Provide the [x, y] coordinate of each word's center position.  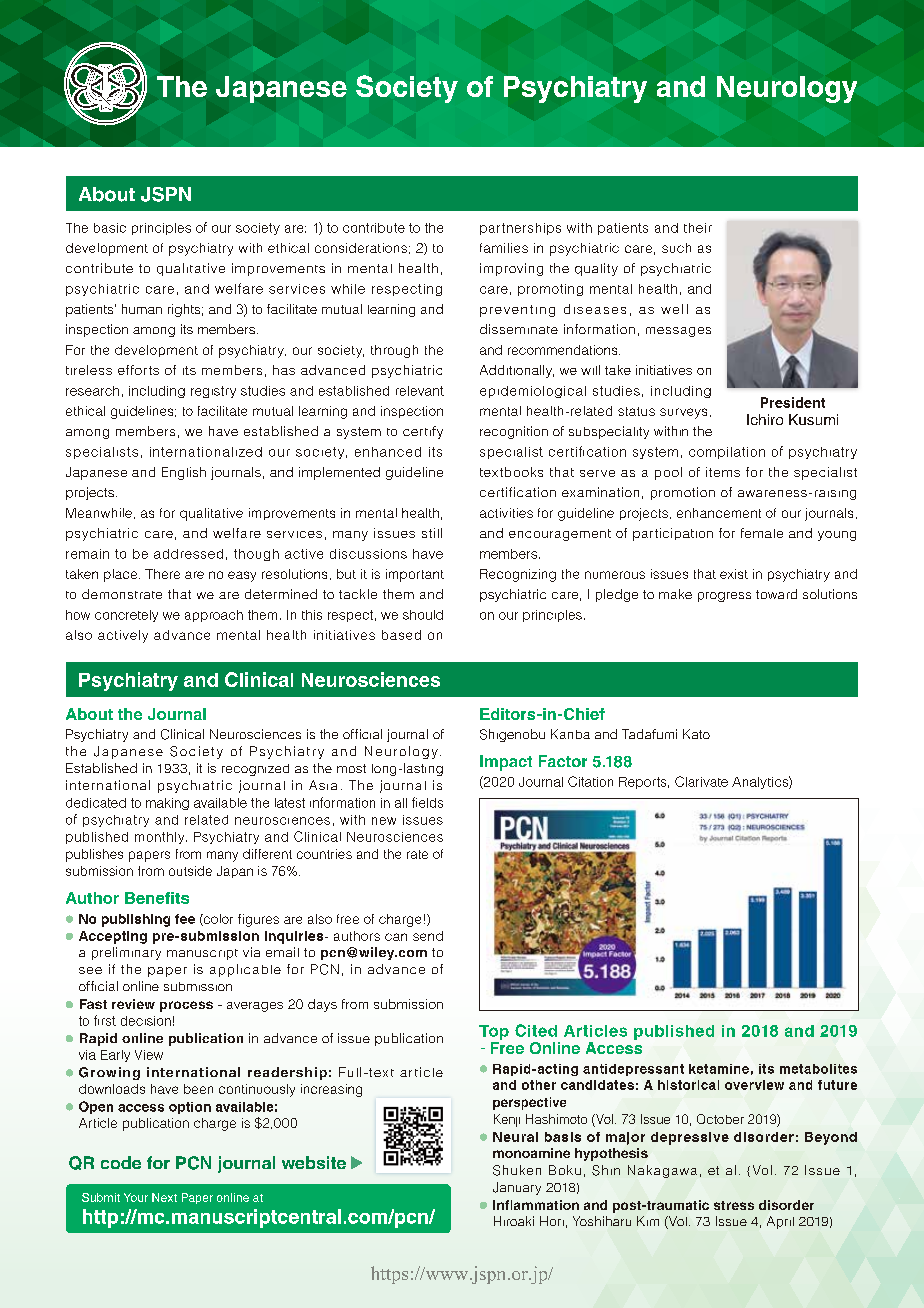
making [167, 804]
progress [724, 597]
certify [423, 432]
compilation [727, 453]
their [698, 228]
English [184, 473]
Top [494, 1032]
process [186, 1006]
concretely [126, 616]
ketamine [719, 1069]
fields [427, 802]
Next [164, 1197]
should [423, 615]
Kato [696, 734]
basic [110, 228]
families [504, 248]
